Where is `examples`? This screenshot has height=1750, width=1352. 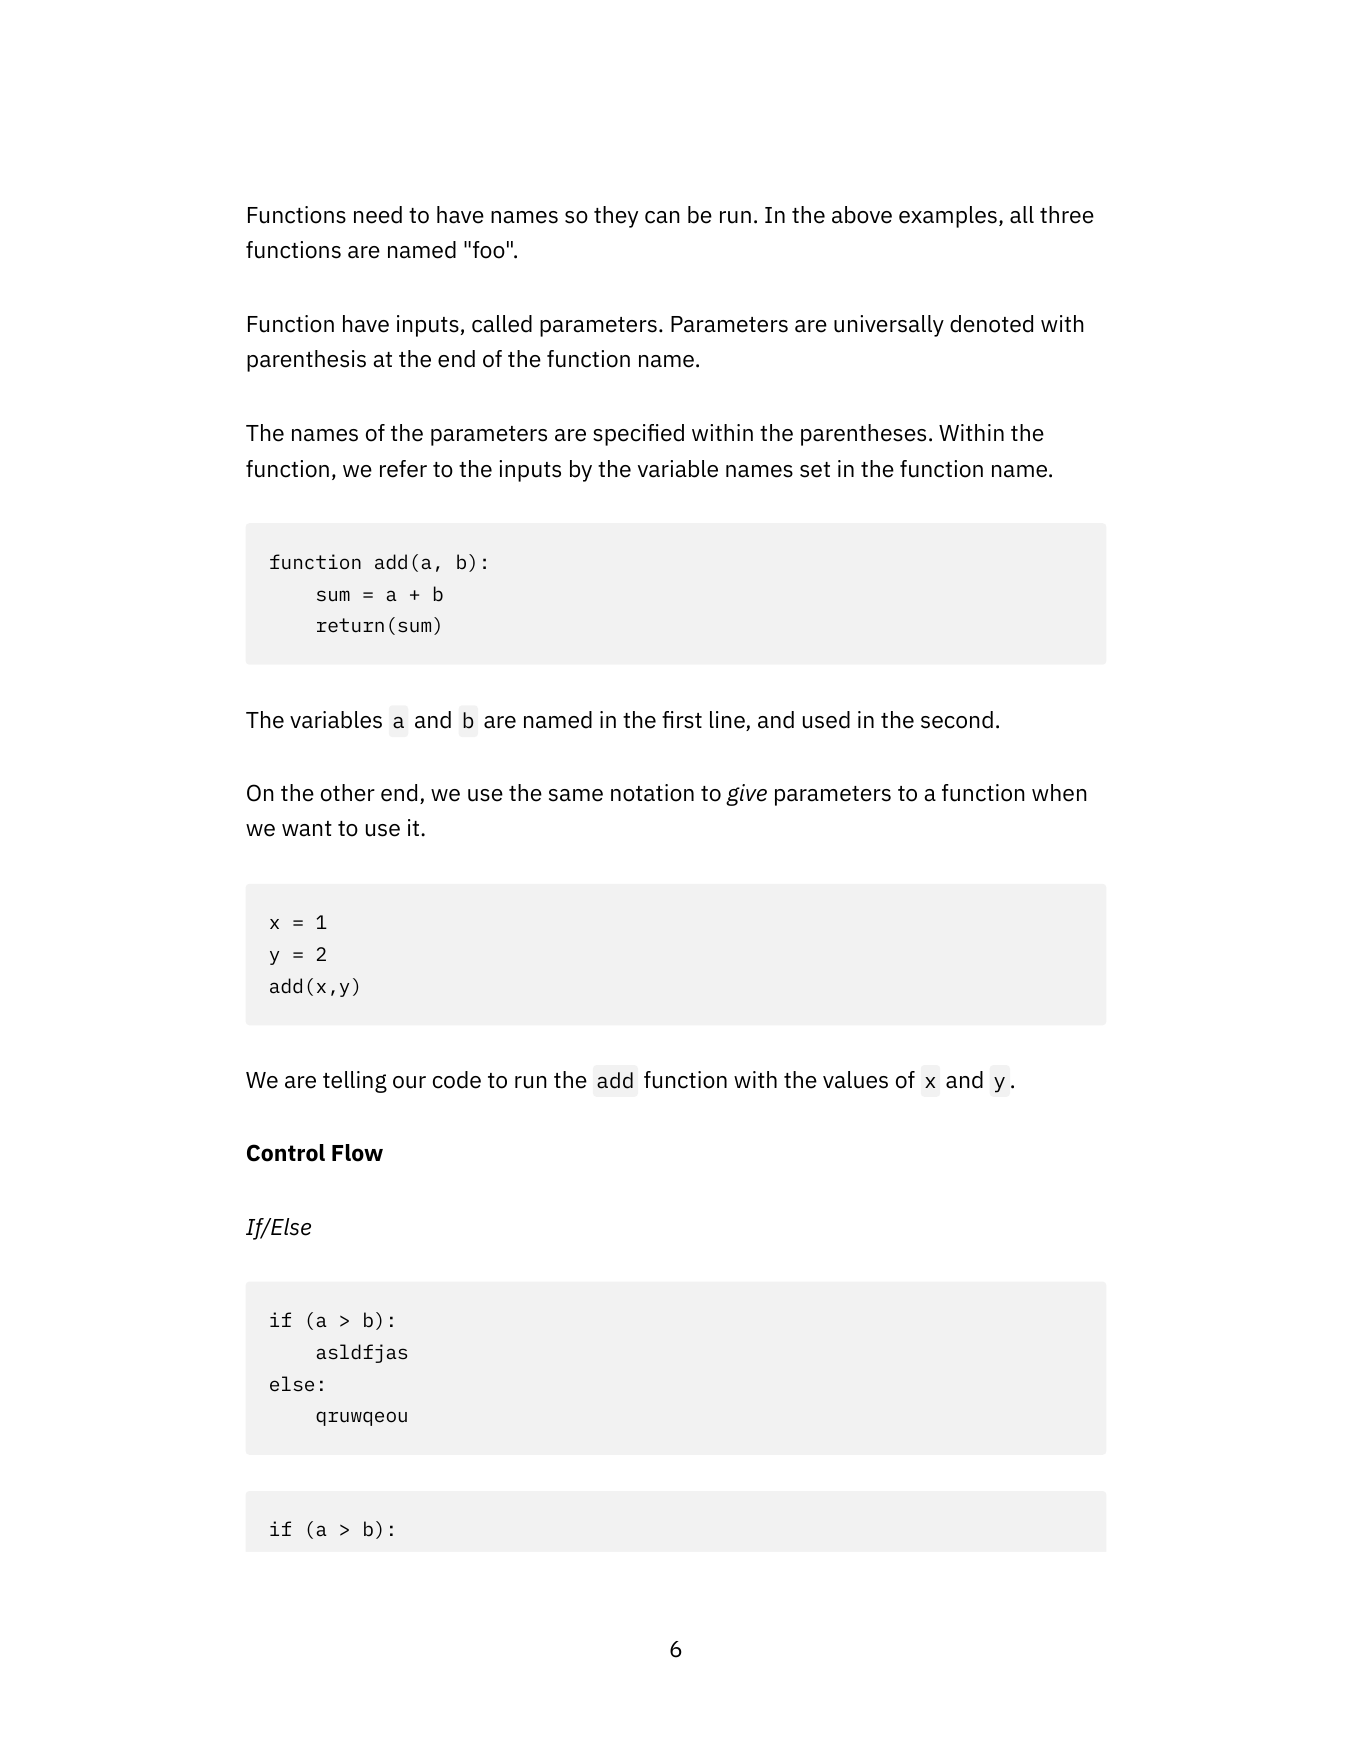 examples is located at coordinates (948, 217).
